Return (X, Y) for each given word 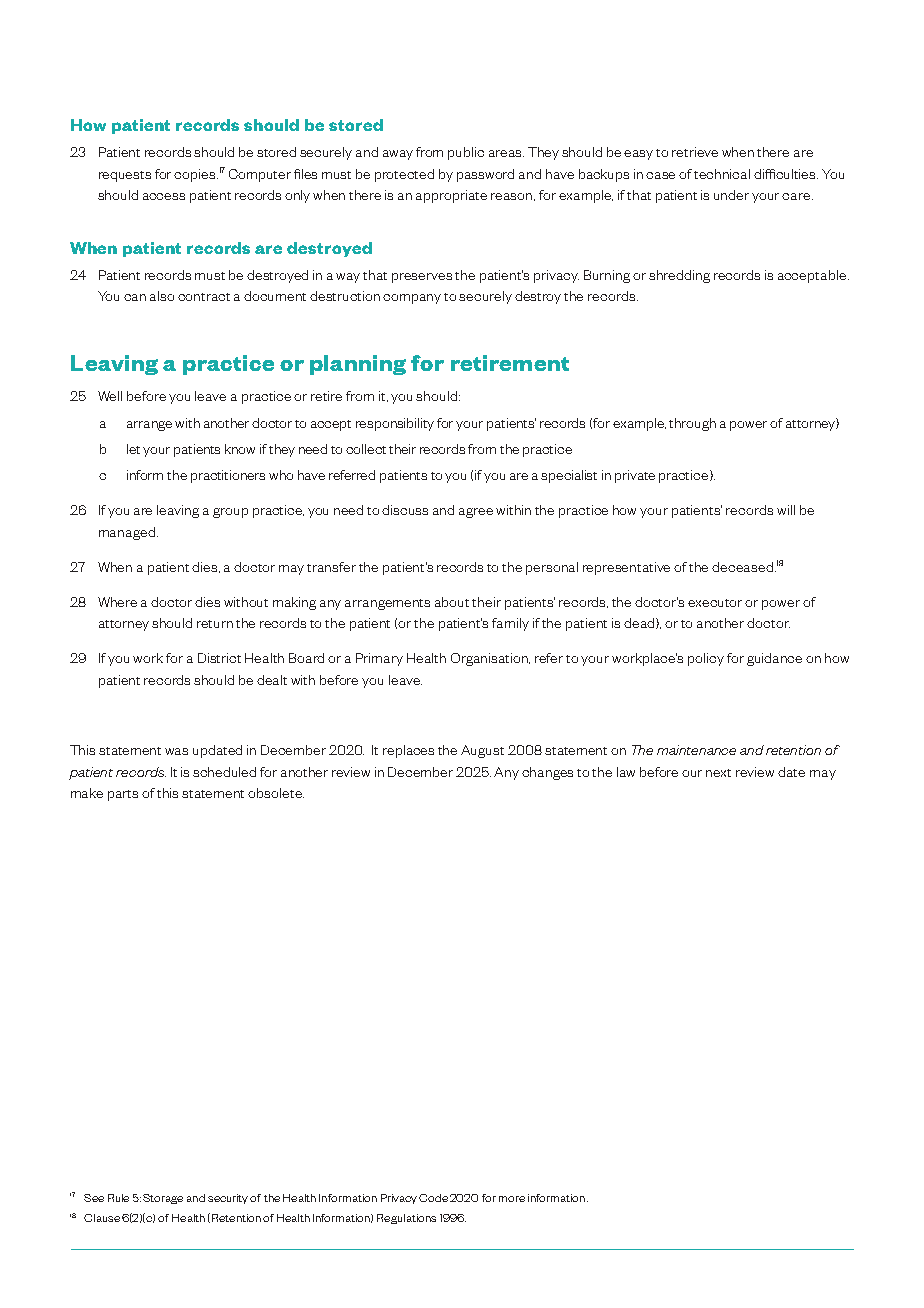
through (692, 424)
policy (706, 659)
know (240, 449)
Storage (163, 1199)
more (512, 1199)
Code (433, 1198)
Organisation (490, 659)
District (219, 658)
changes (547, 773)
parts (123, 795)
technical (722, 174)
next (718, 773)
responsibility (395, 424)
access (164, 196)
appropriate (451, 196)
